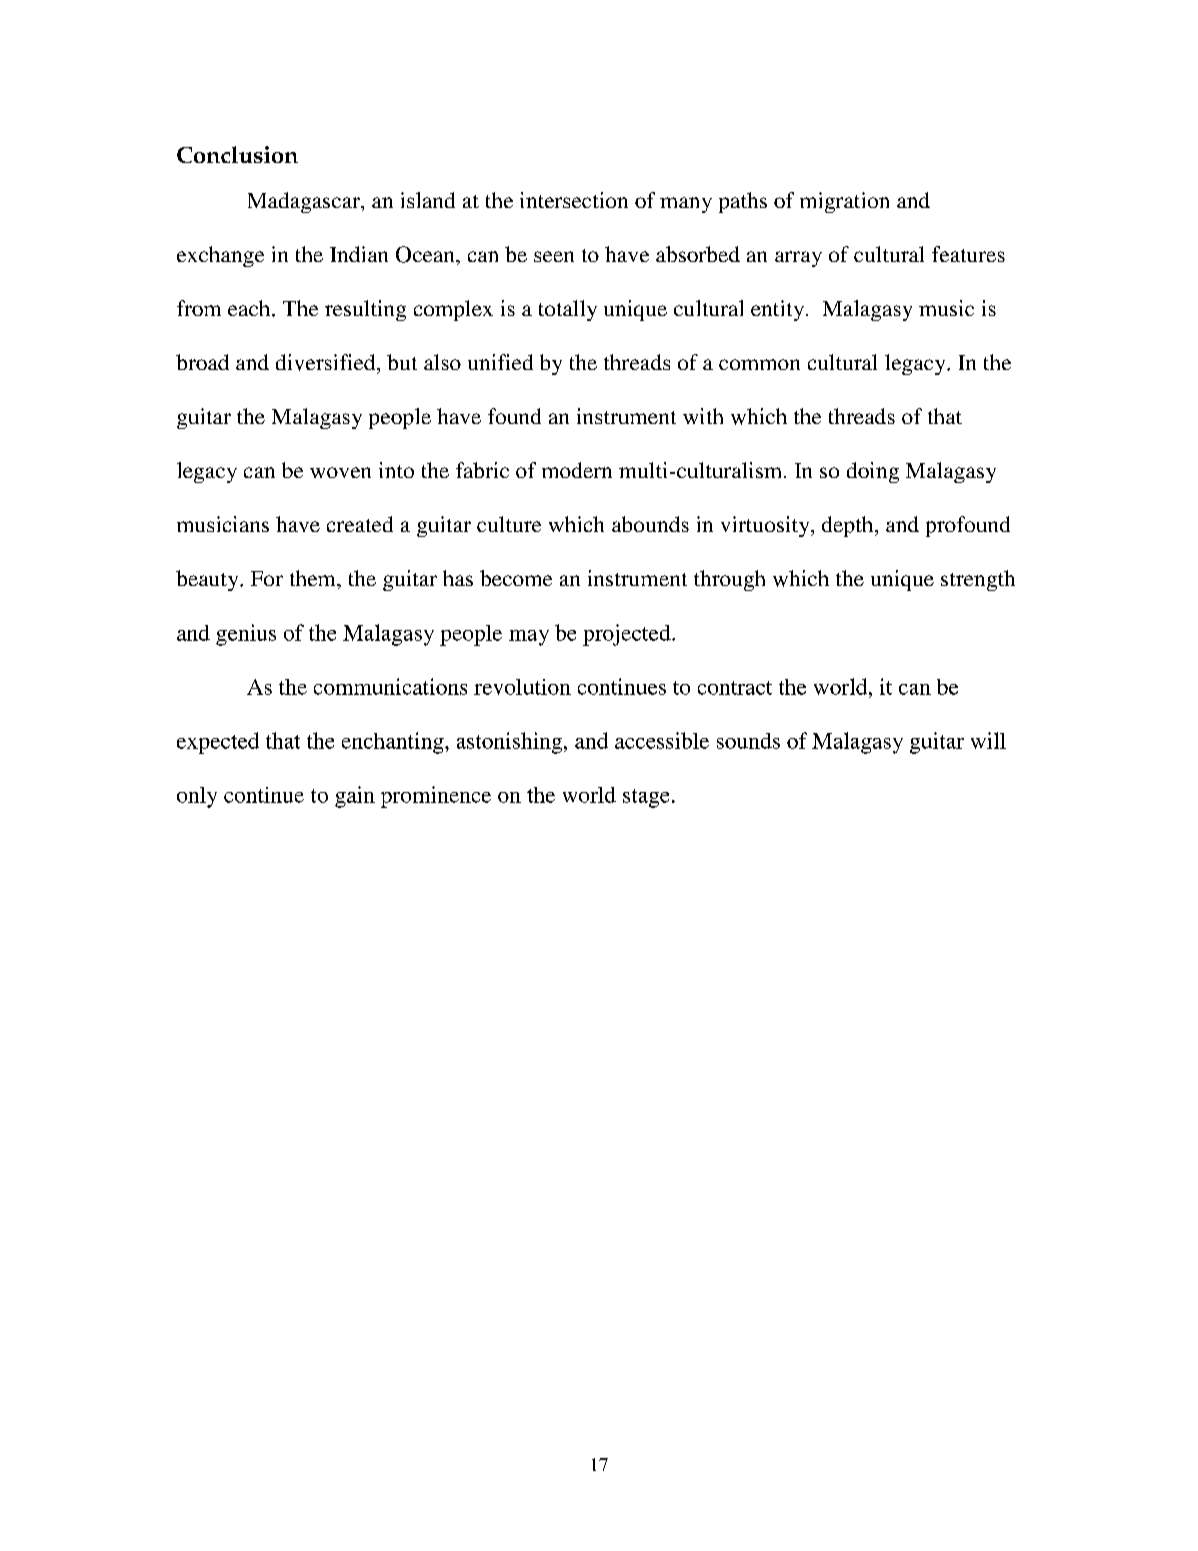 The image size is (1198, 1551). Describe the element at coordinates (703, 416) in the screenshot. I see `with` at that location.
